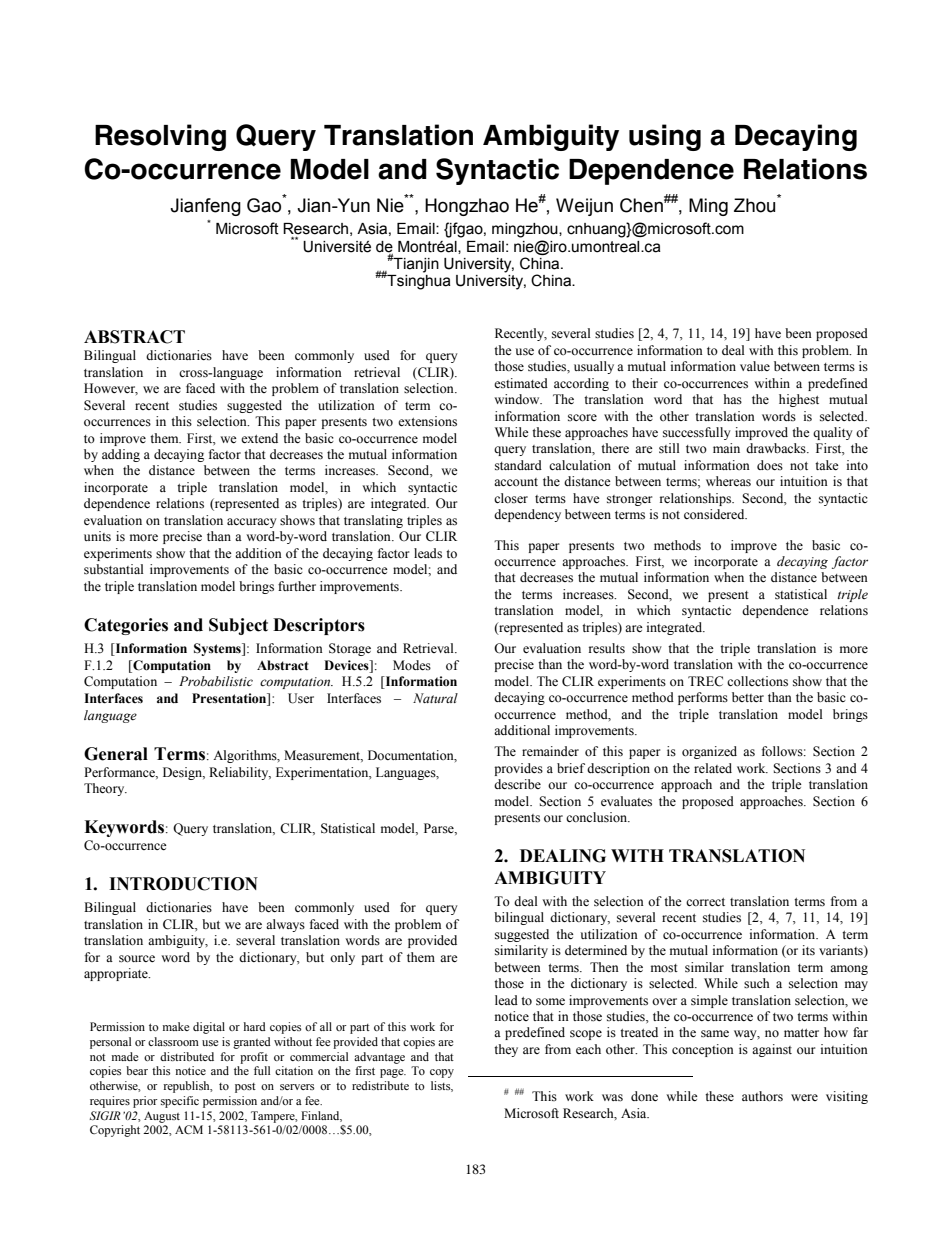 This screenshot has height=1233, width=952. I want to click on Theory, so click(105, 789).
